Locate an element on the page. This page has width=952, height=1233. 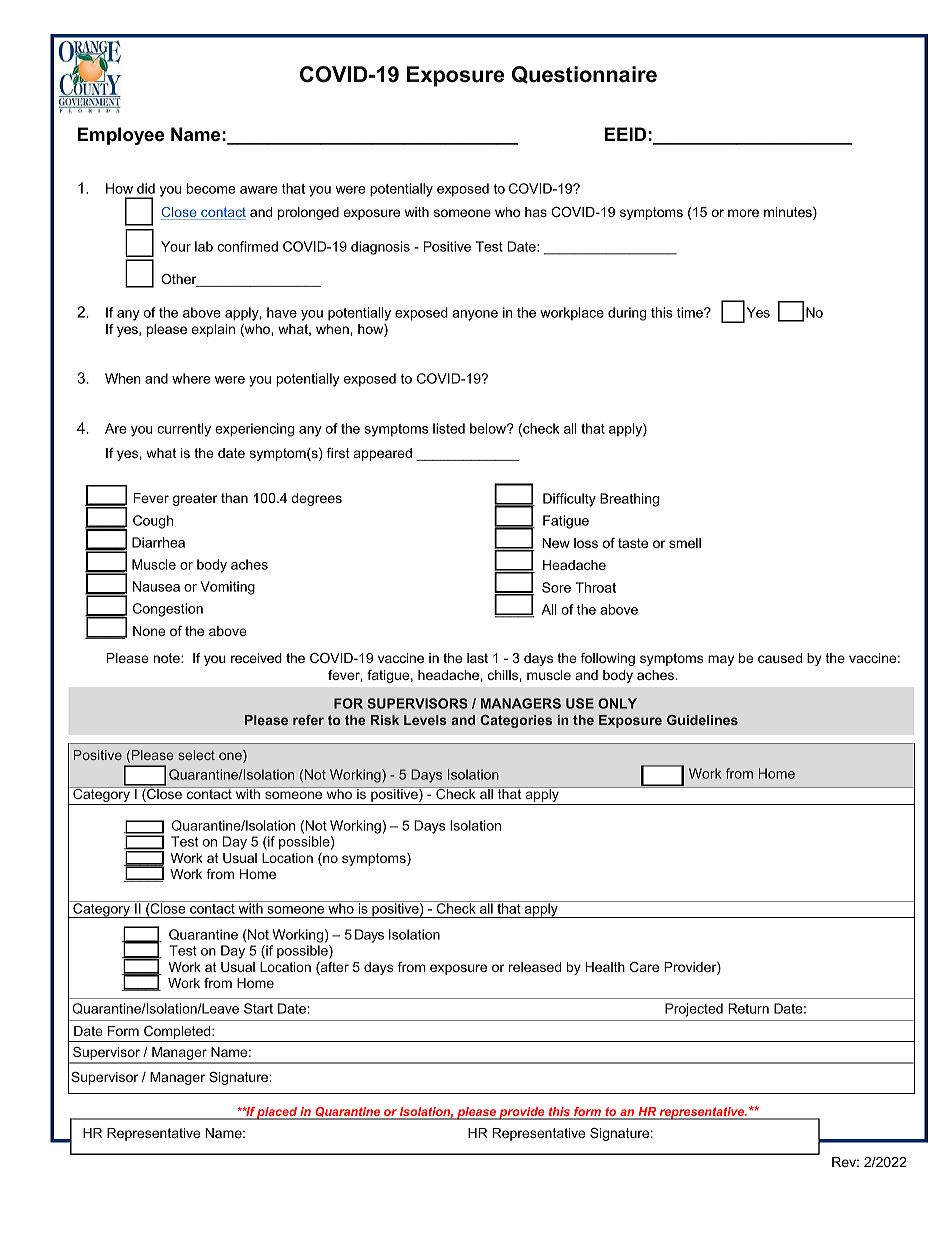
currently is located at coordinates (184, 430).
